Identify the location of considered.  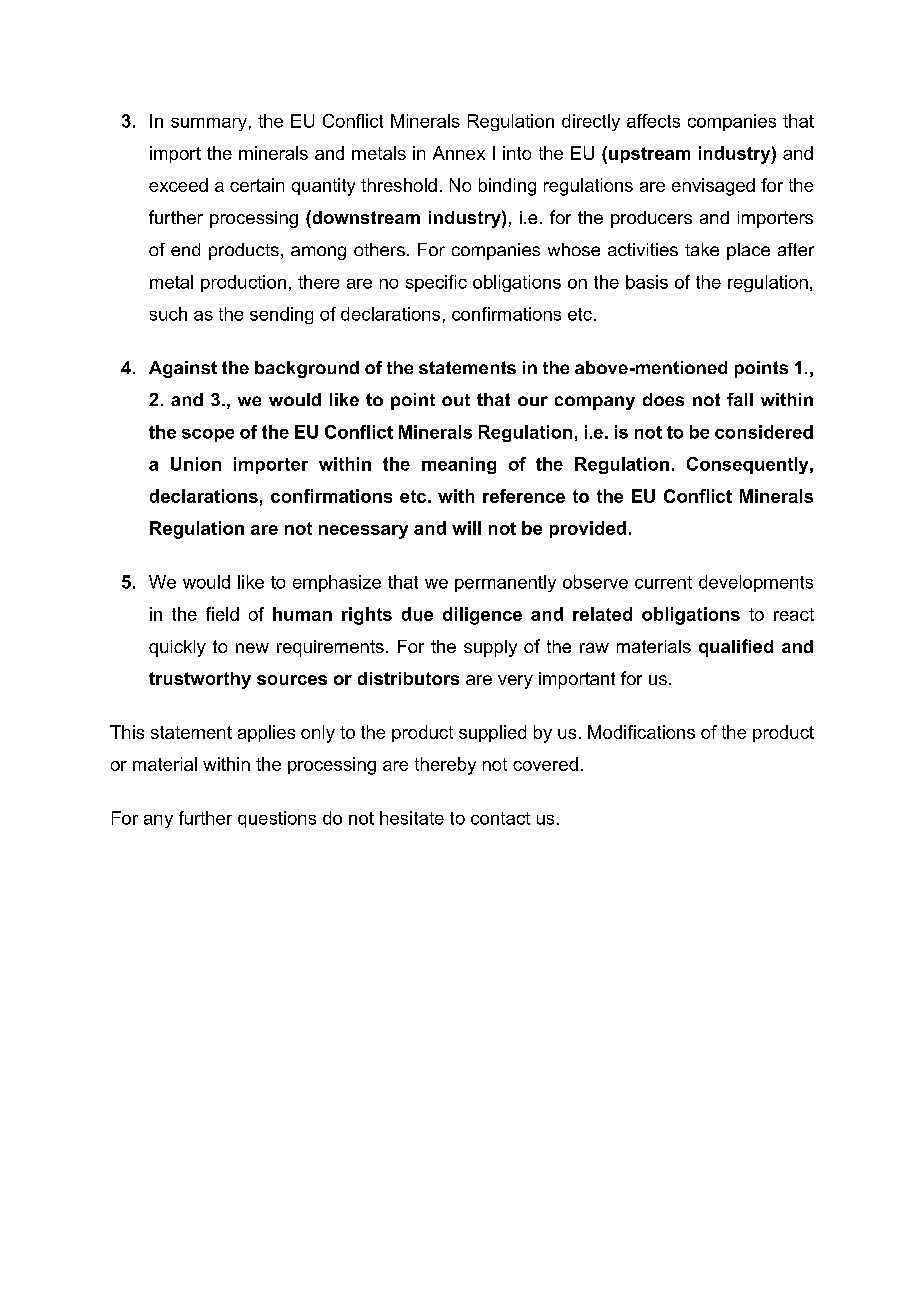
(764, 432).
